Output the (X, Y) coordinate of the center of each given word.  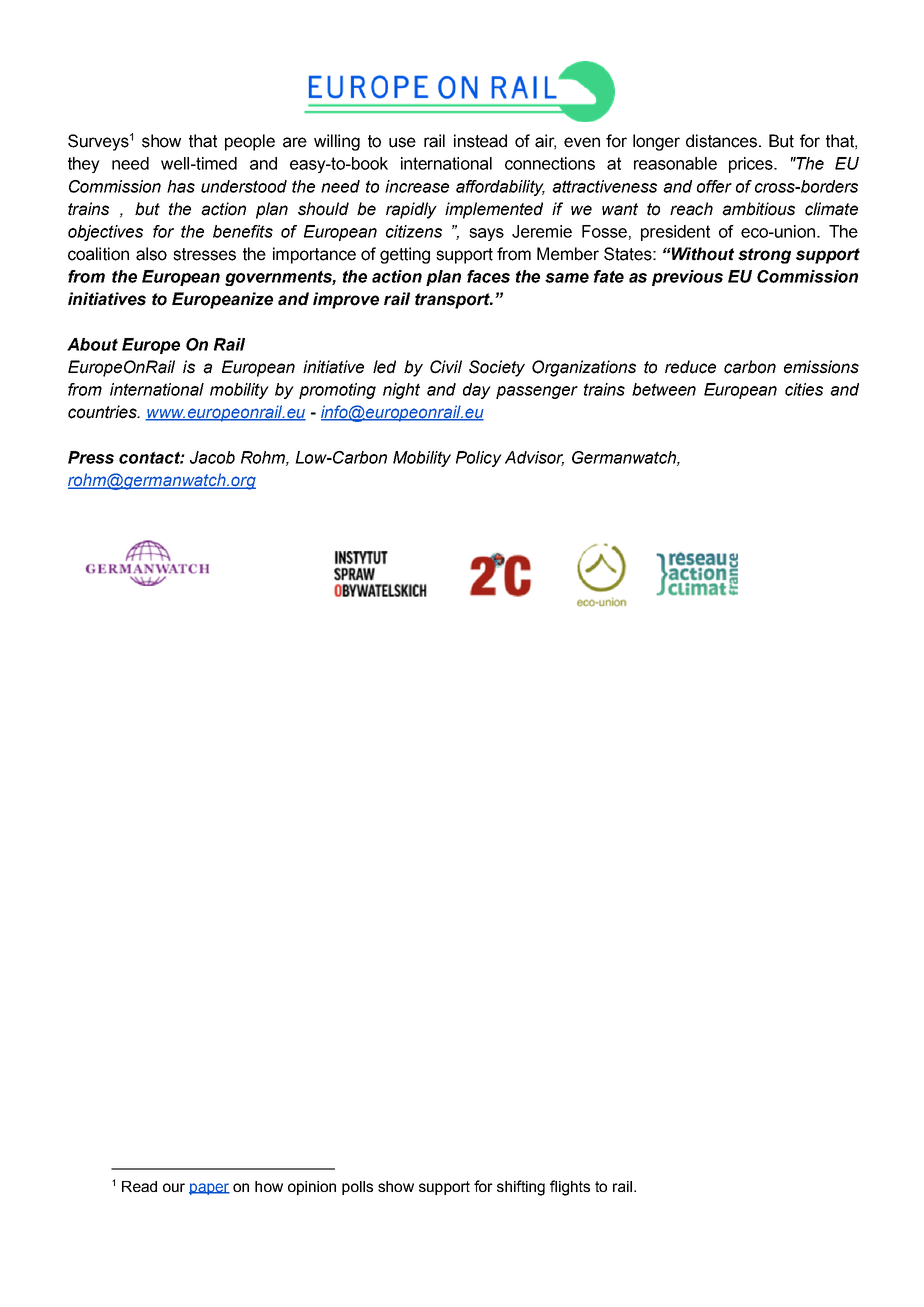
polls (357, 1188)
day (477, 391)
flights (570, 1188)
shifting (521, 1188)
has (181, 186)
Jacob (212, 457)
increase (417, 186)
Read (139, 1186)
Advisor (534, 458)
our (174, 1187)
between (664, 389)
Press (91, 457)
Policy (479, 459)
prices (752, 165)
